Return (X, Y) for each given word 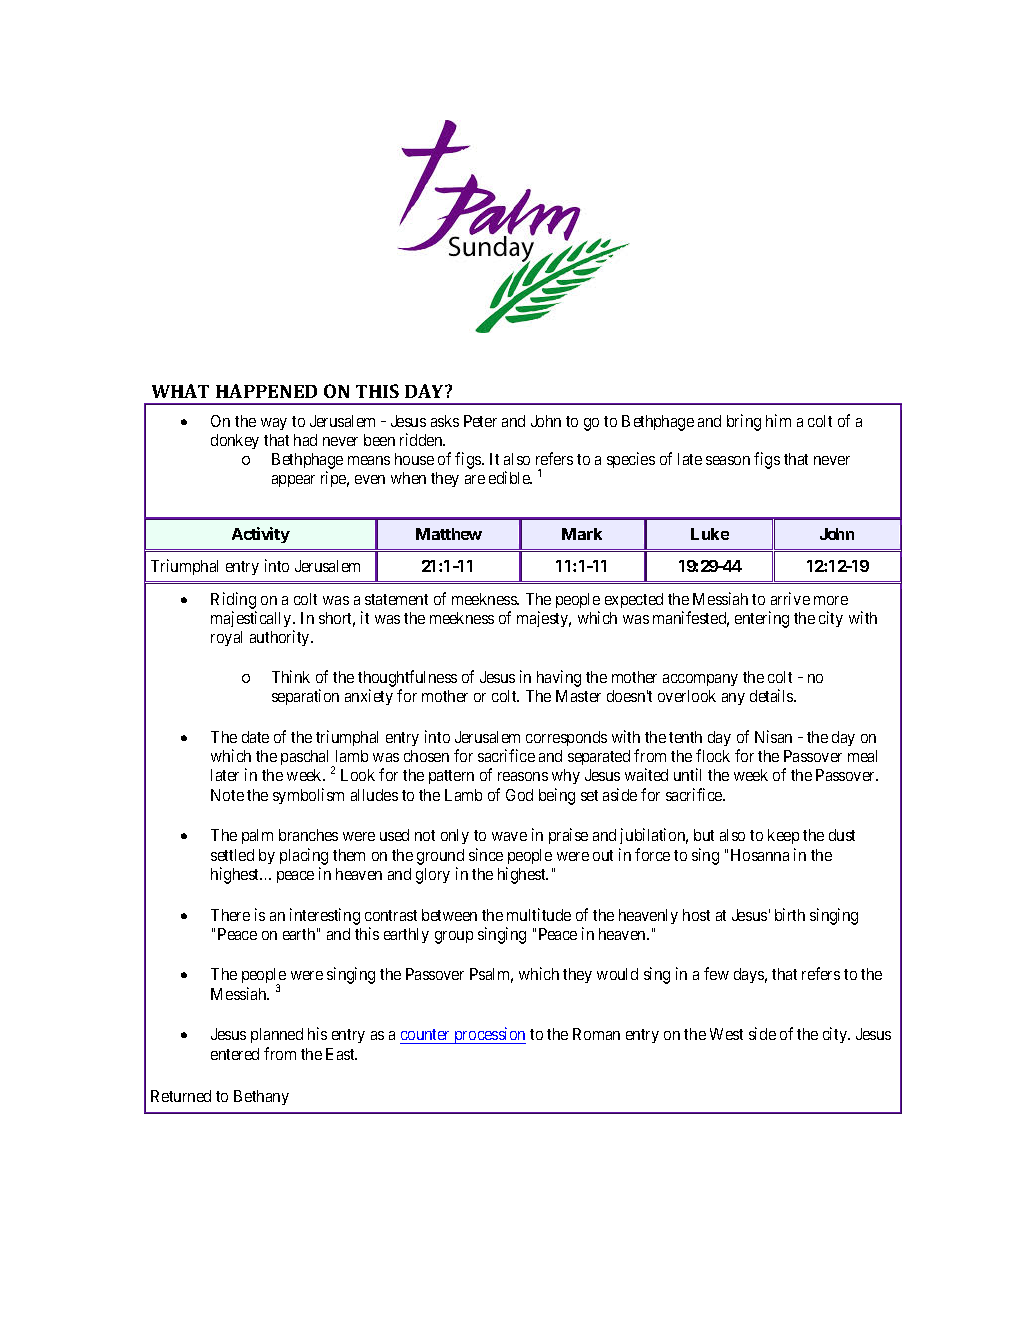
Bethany (261, 1097)
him (778, 420)
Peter (480, 421)
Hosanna (760, 855)
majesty (544, 619)
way (274, 424)
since (486, 854)
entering (762, 619)
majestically (252, 621)
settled (232, 855)
